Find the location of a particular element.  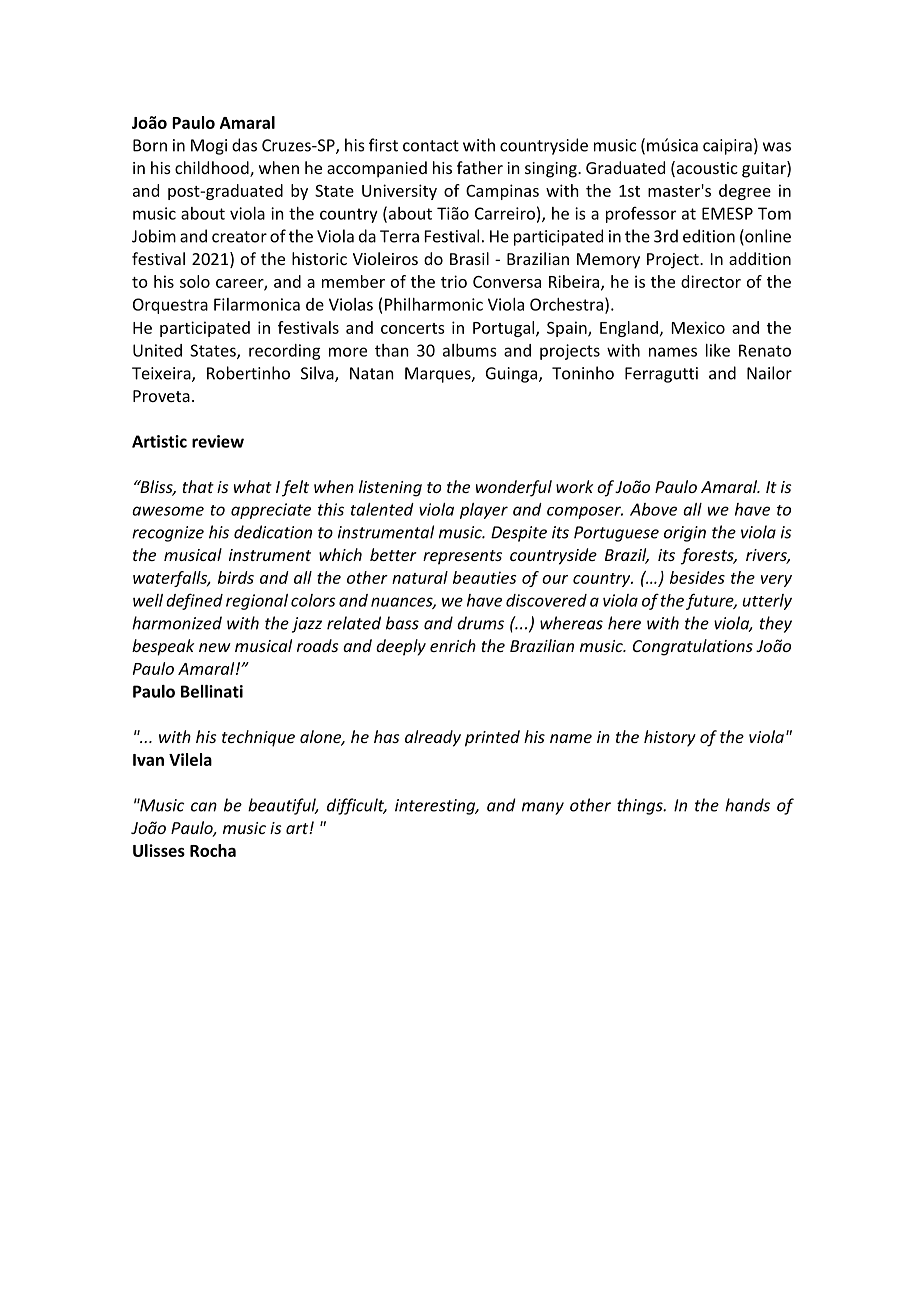

besides is located at coordinates (697, 577).
